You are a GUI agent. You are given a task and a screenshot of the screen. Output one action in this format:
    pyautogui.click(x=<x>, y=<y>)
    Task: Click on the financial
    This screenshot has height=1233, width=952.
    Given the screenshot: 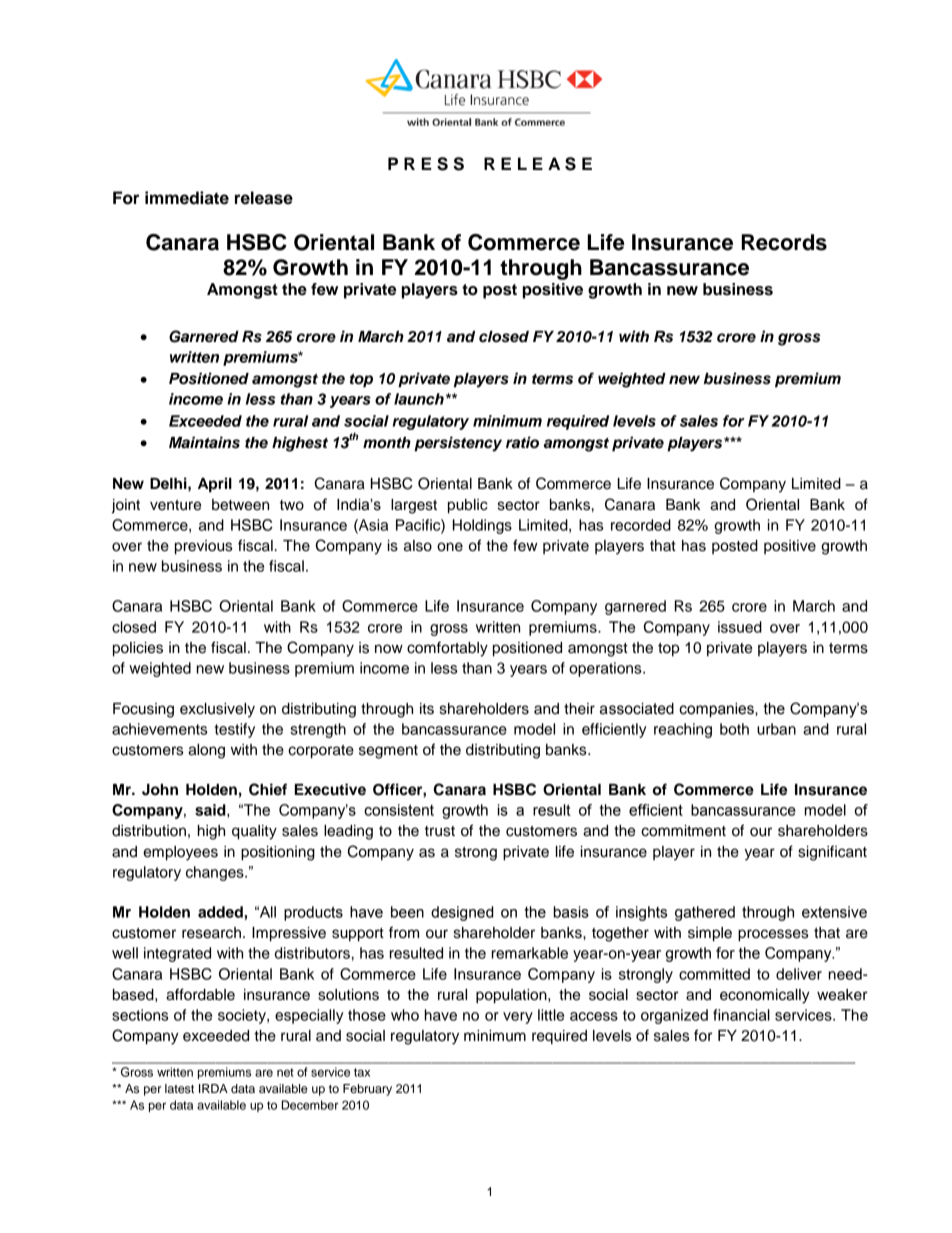 What is the action you would take?
    pyautogui.click(x=741, y=1015)
